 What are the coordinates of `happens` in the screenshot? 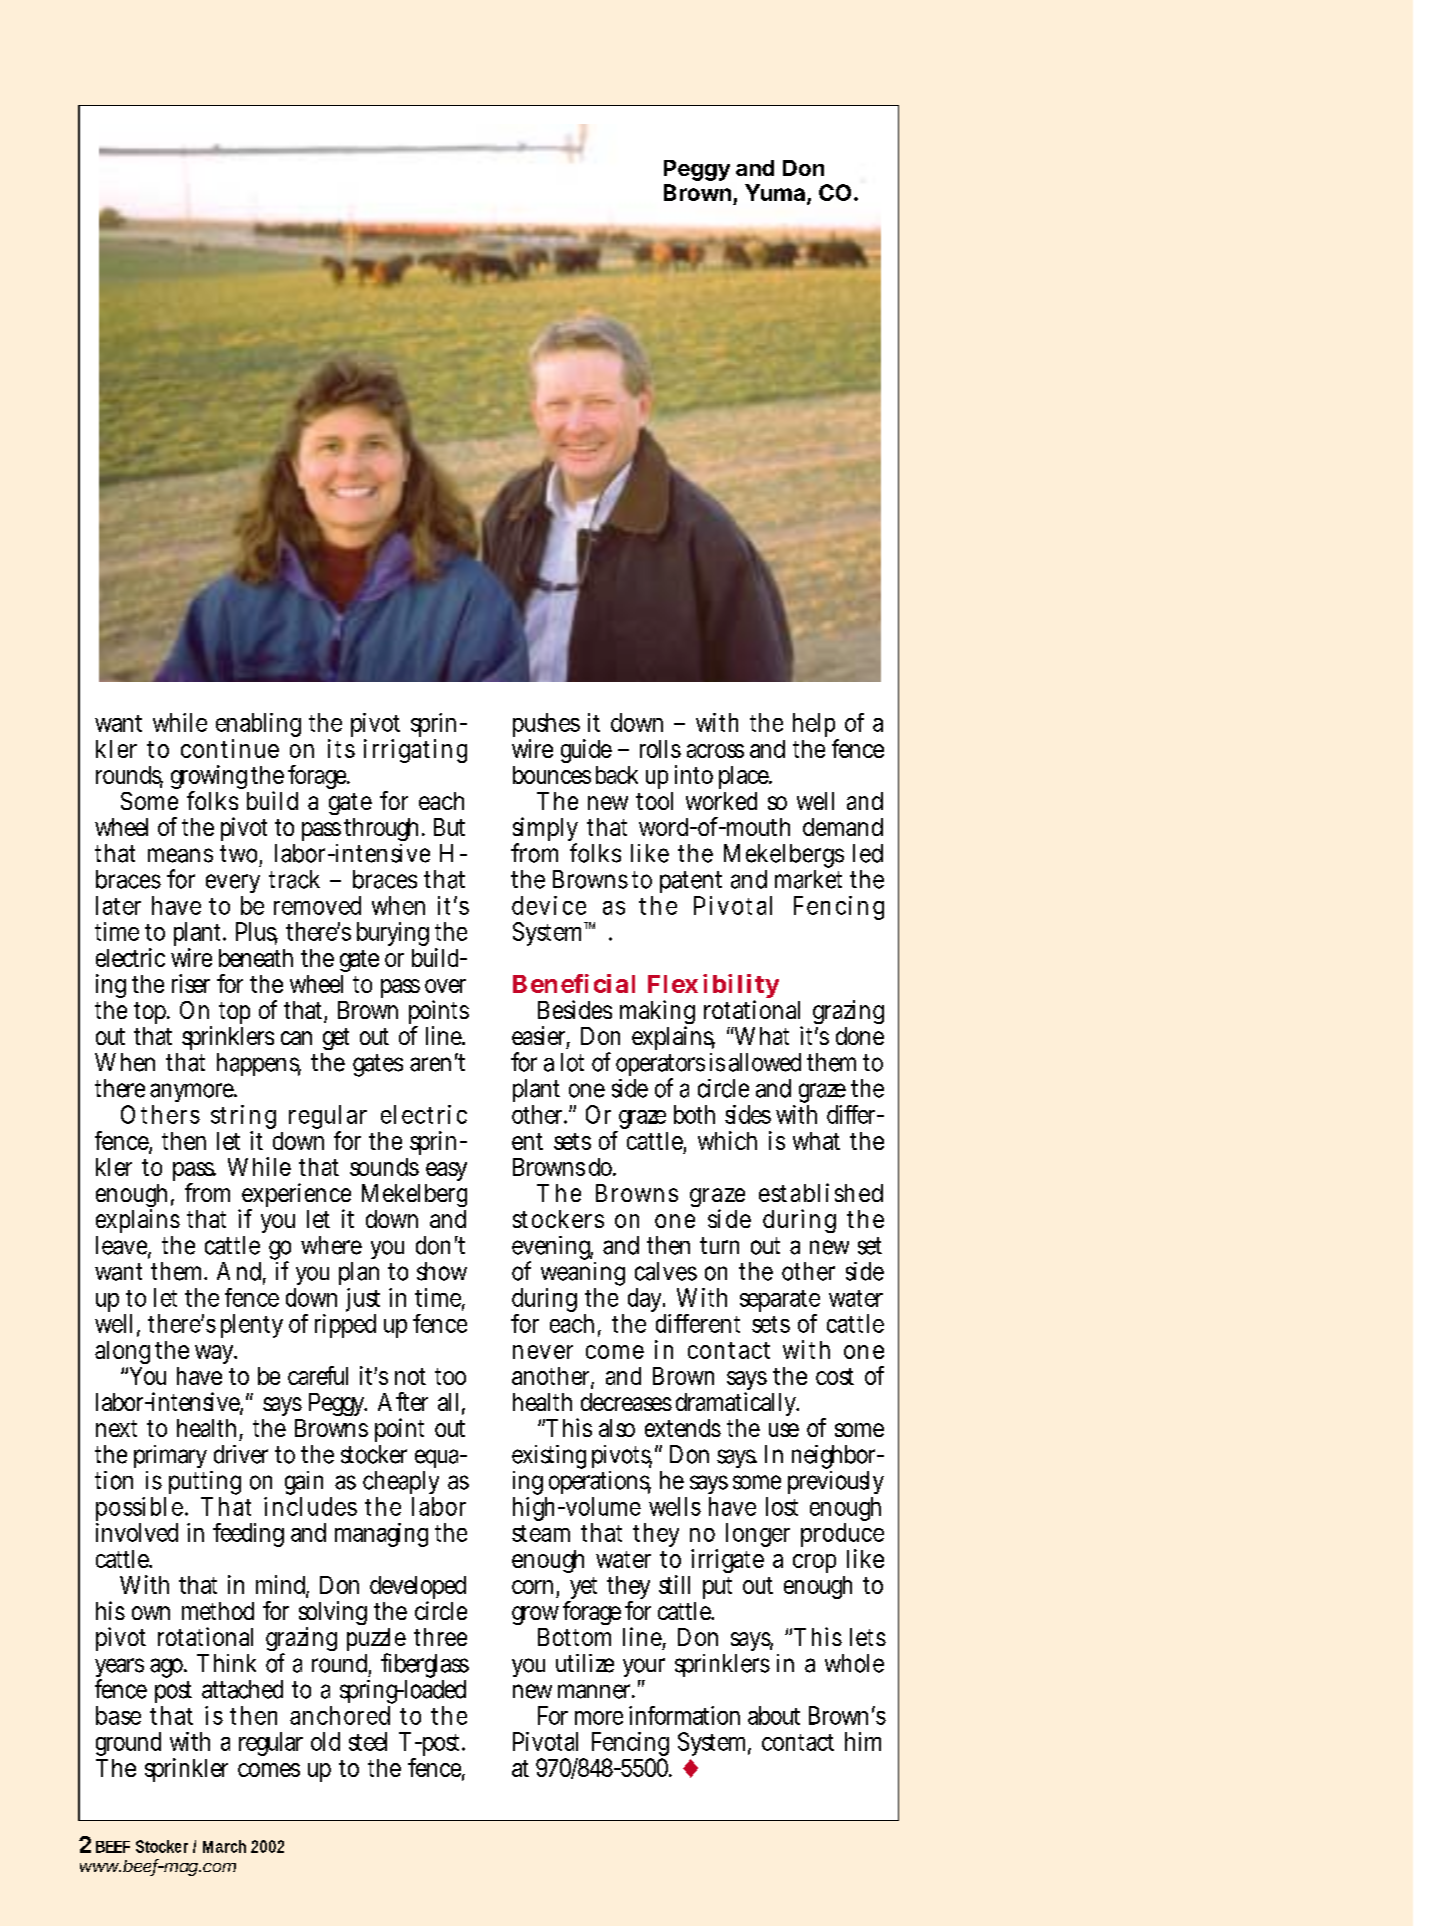 It's located at (259, 1064).
